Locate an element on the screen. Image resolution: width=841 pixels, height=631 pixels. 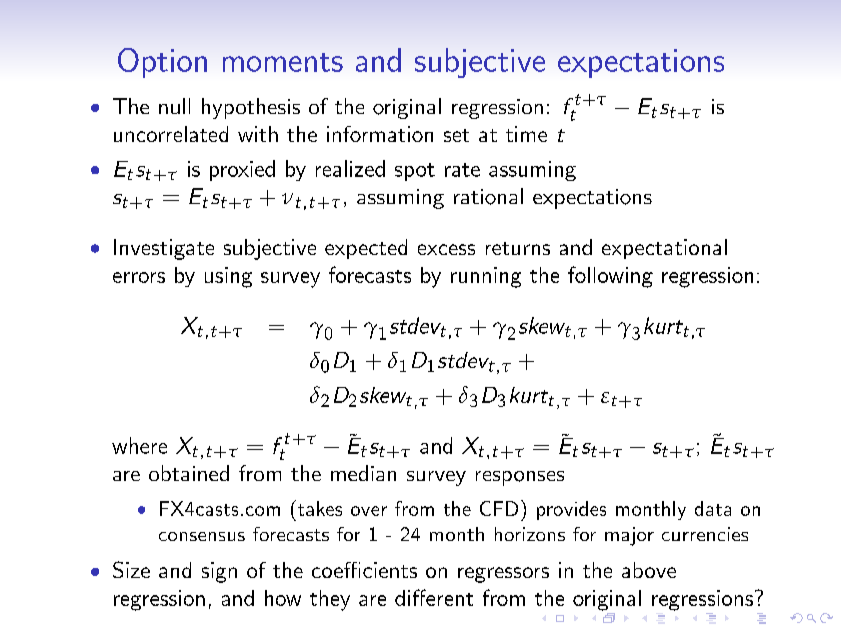
time is located at coordinates (526, 134).
